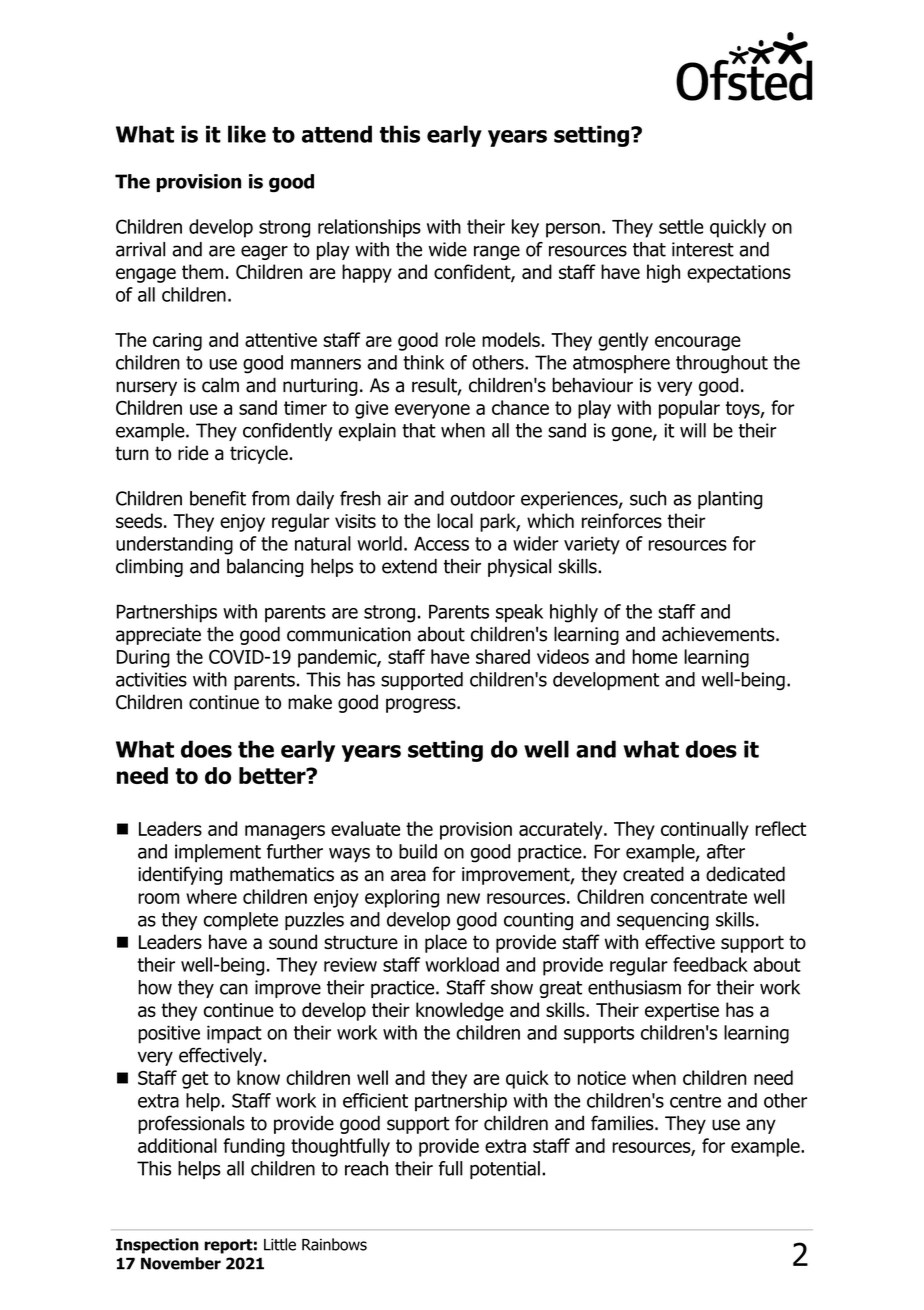 Image resolution: width=924 pixels, height=1310 pixels. Describe the element at coordinates (681, 226) in the screenshot. I see `settle` at that location.
